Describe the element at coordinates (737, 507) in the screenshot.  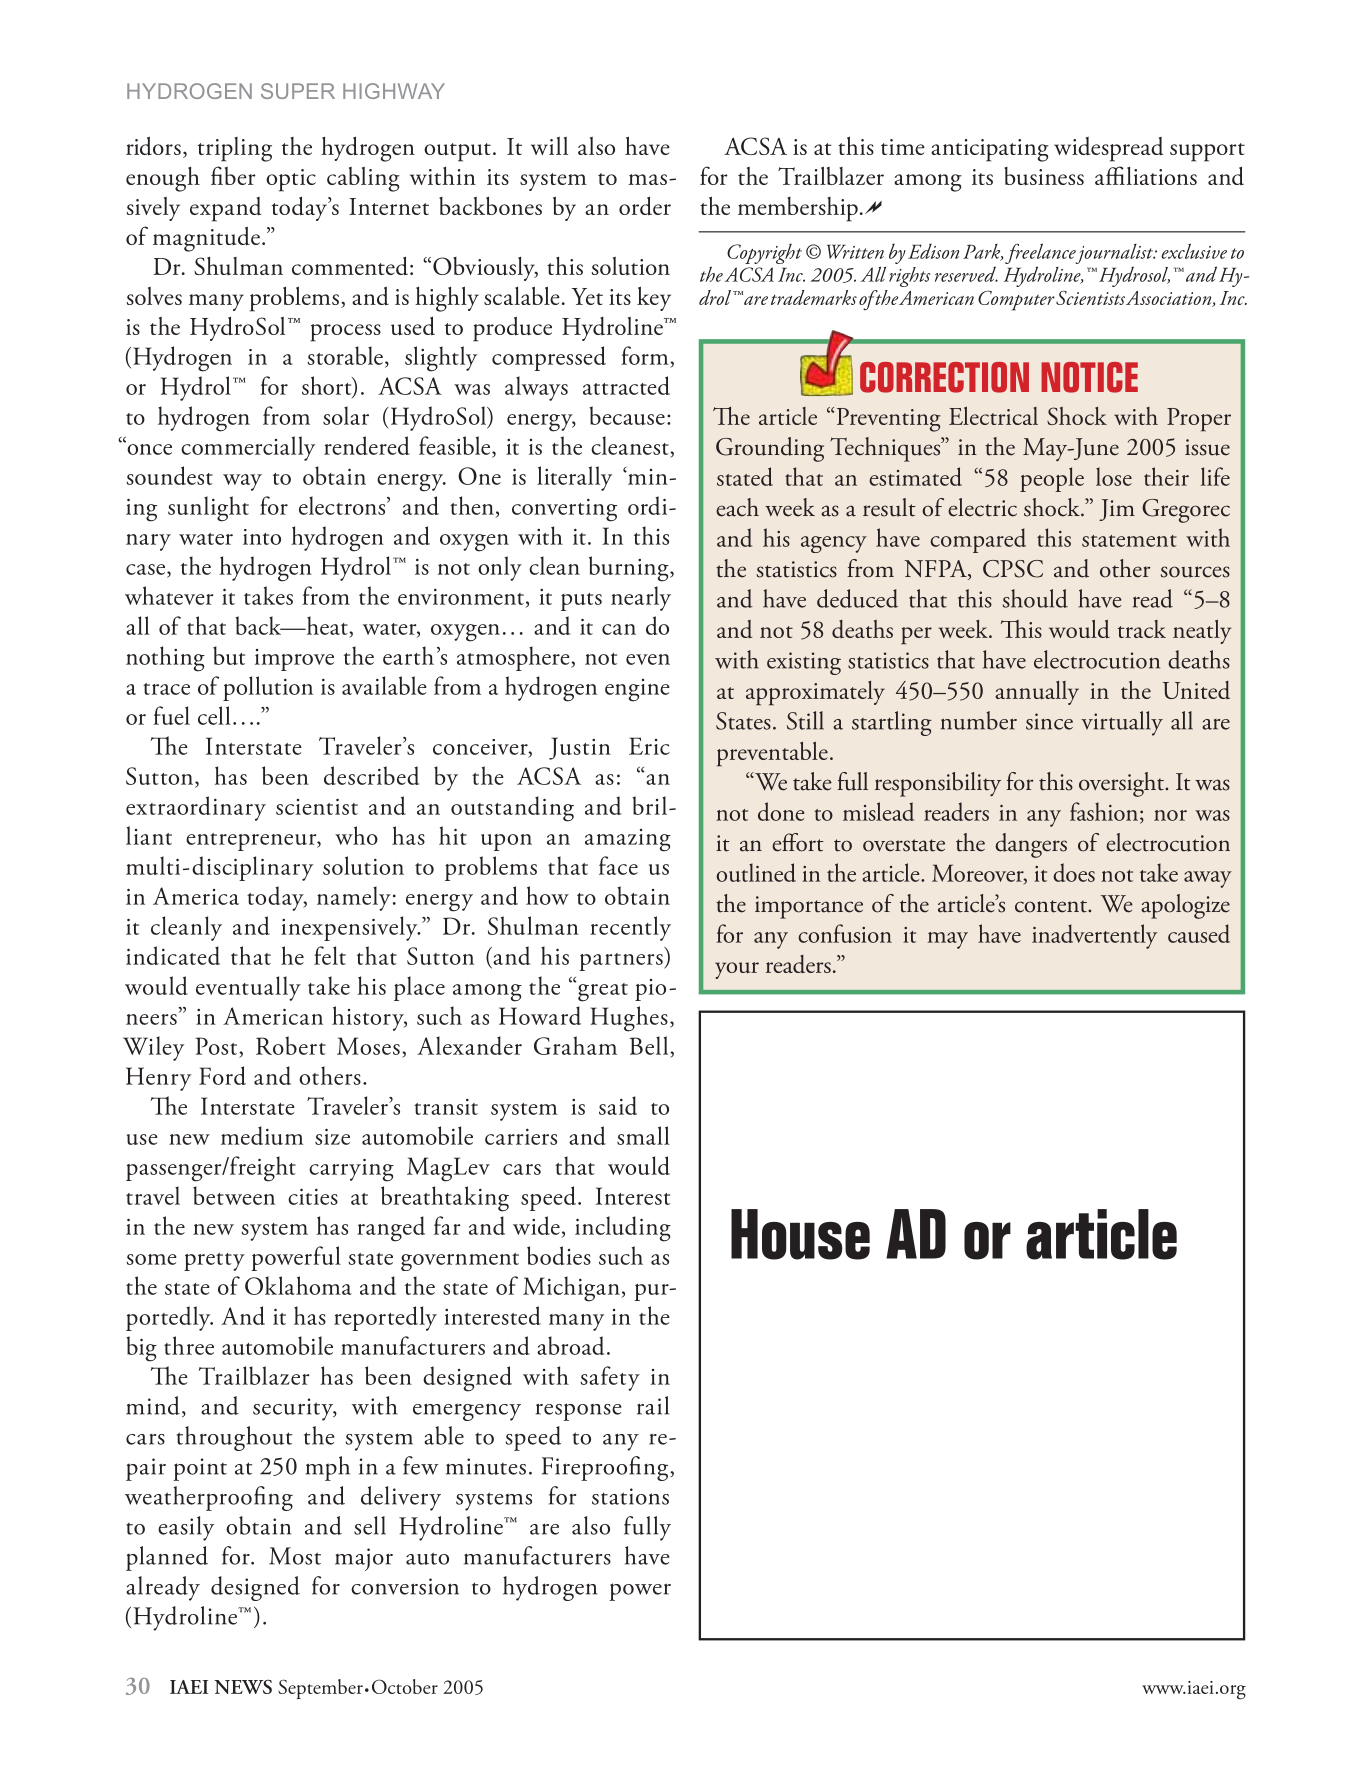
I see `each` at that location.
